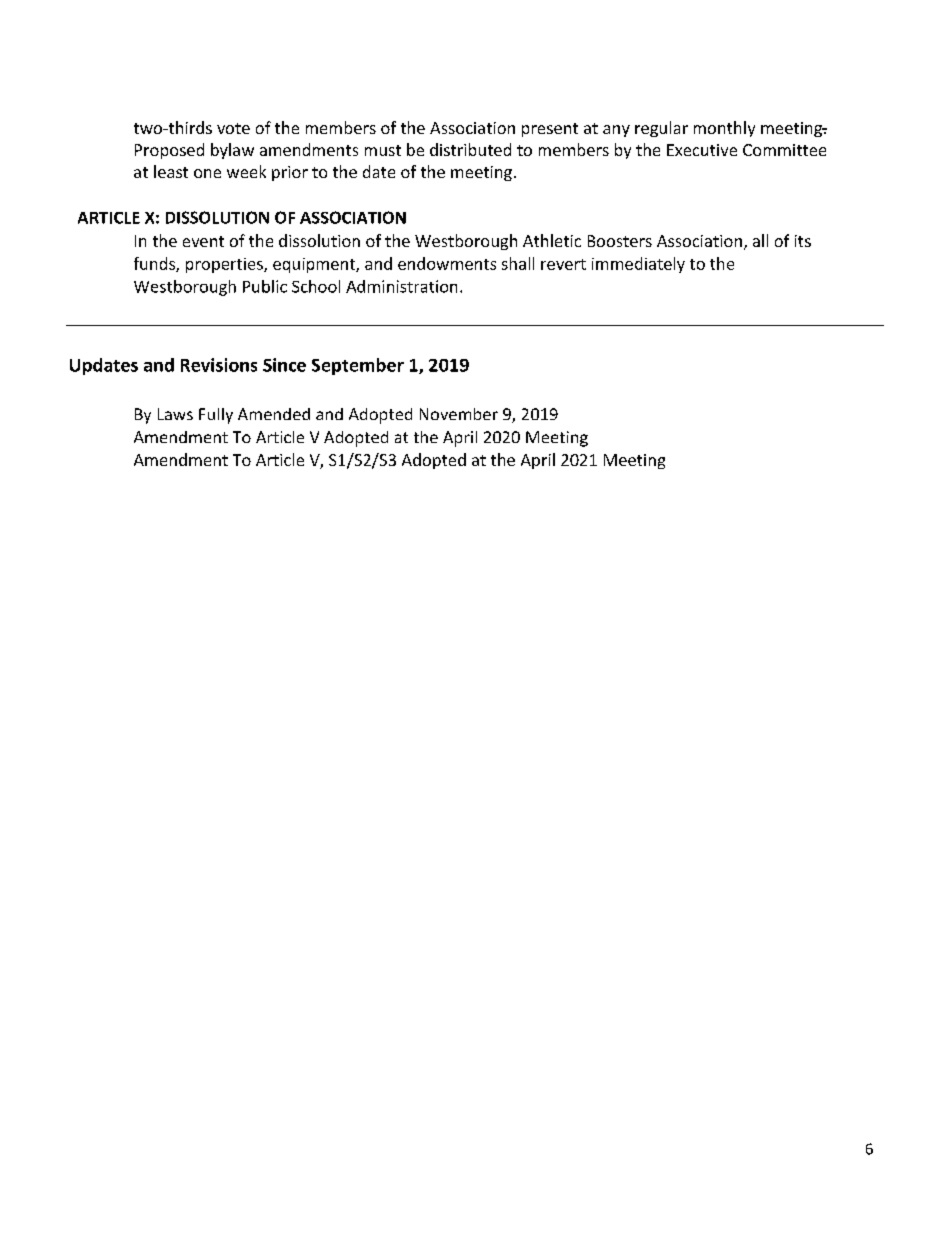 The width and height of the screenshot is (952, 1233). What do you see at coordinates (470, 149) in the screenshot?
I see `distributed` at bounding box center [470, 149].
